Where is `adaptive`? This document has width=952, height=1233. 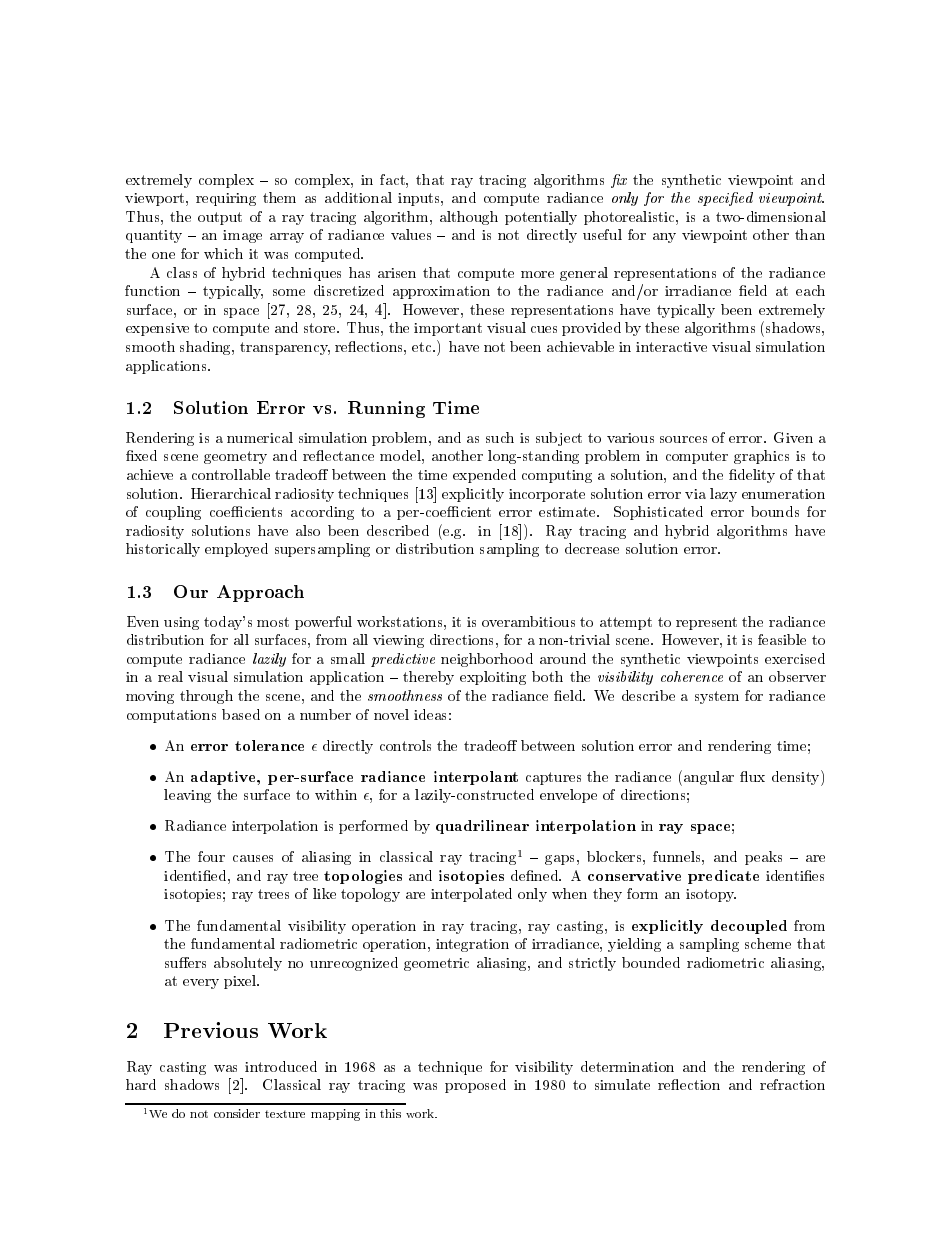 adaptive is located at coordinates (224, 778).
